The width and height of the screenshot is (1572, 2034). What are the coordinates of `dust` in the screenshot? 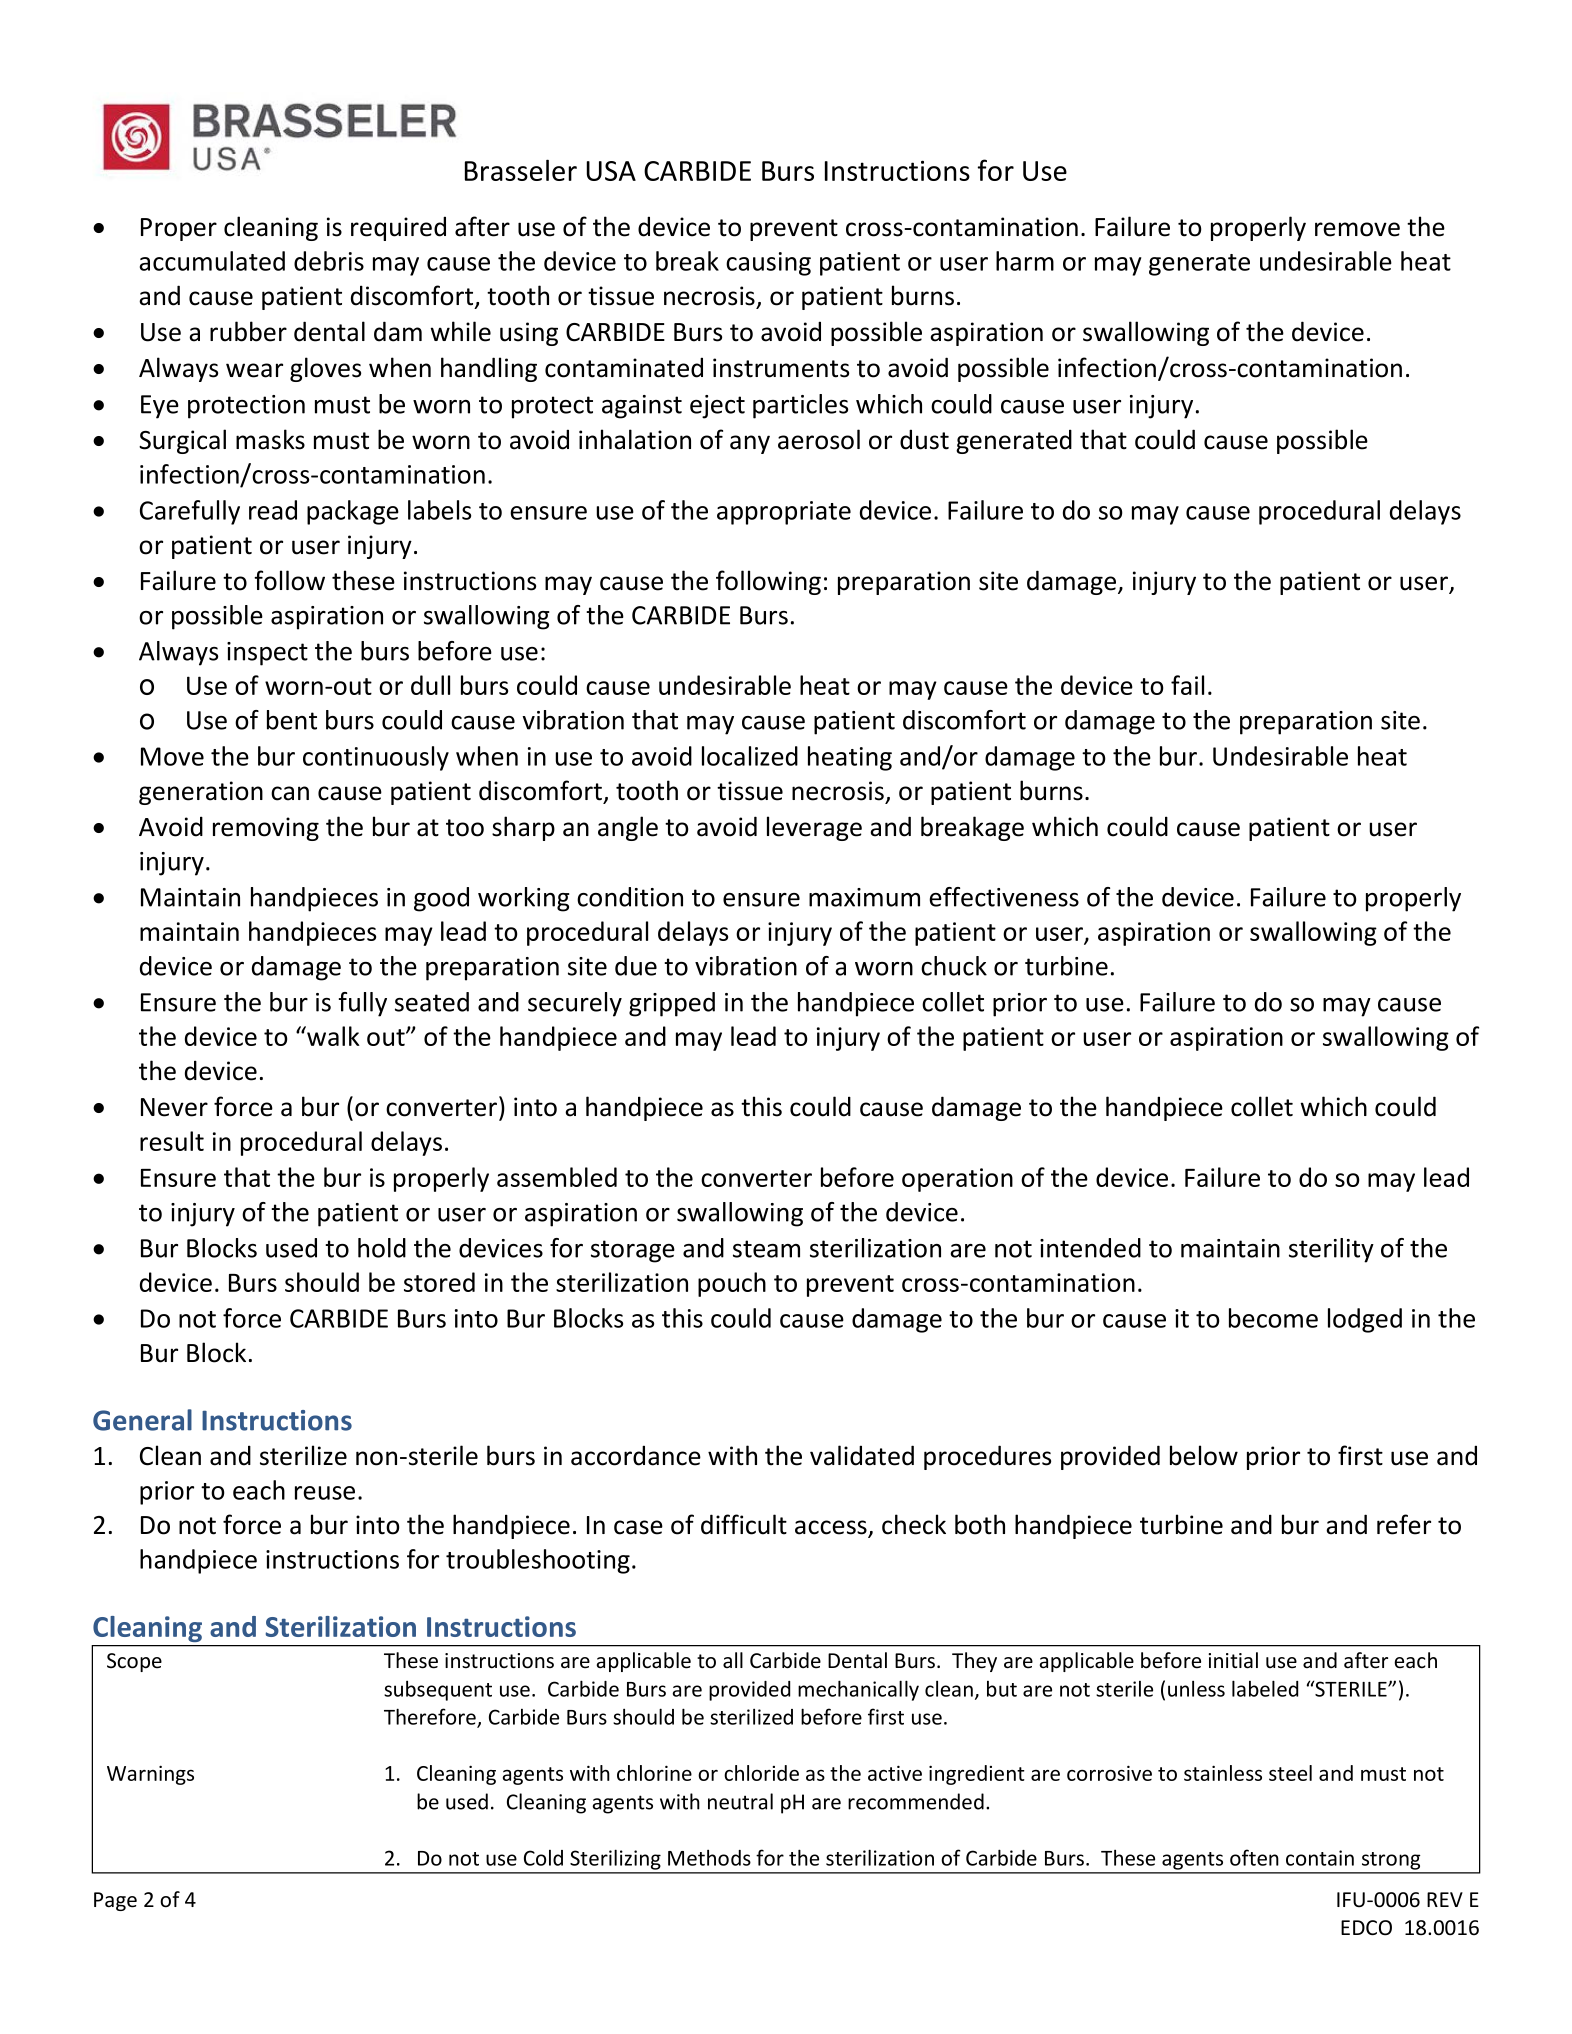 It's located at (924, 439).
